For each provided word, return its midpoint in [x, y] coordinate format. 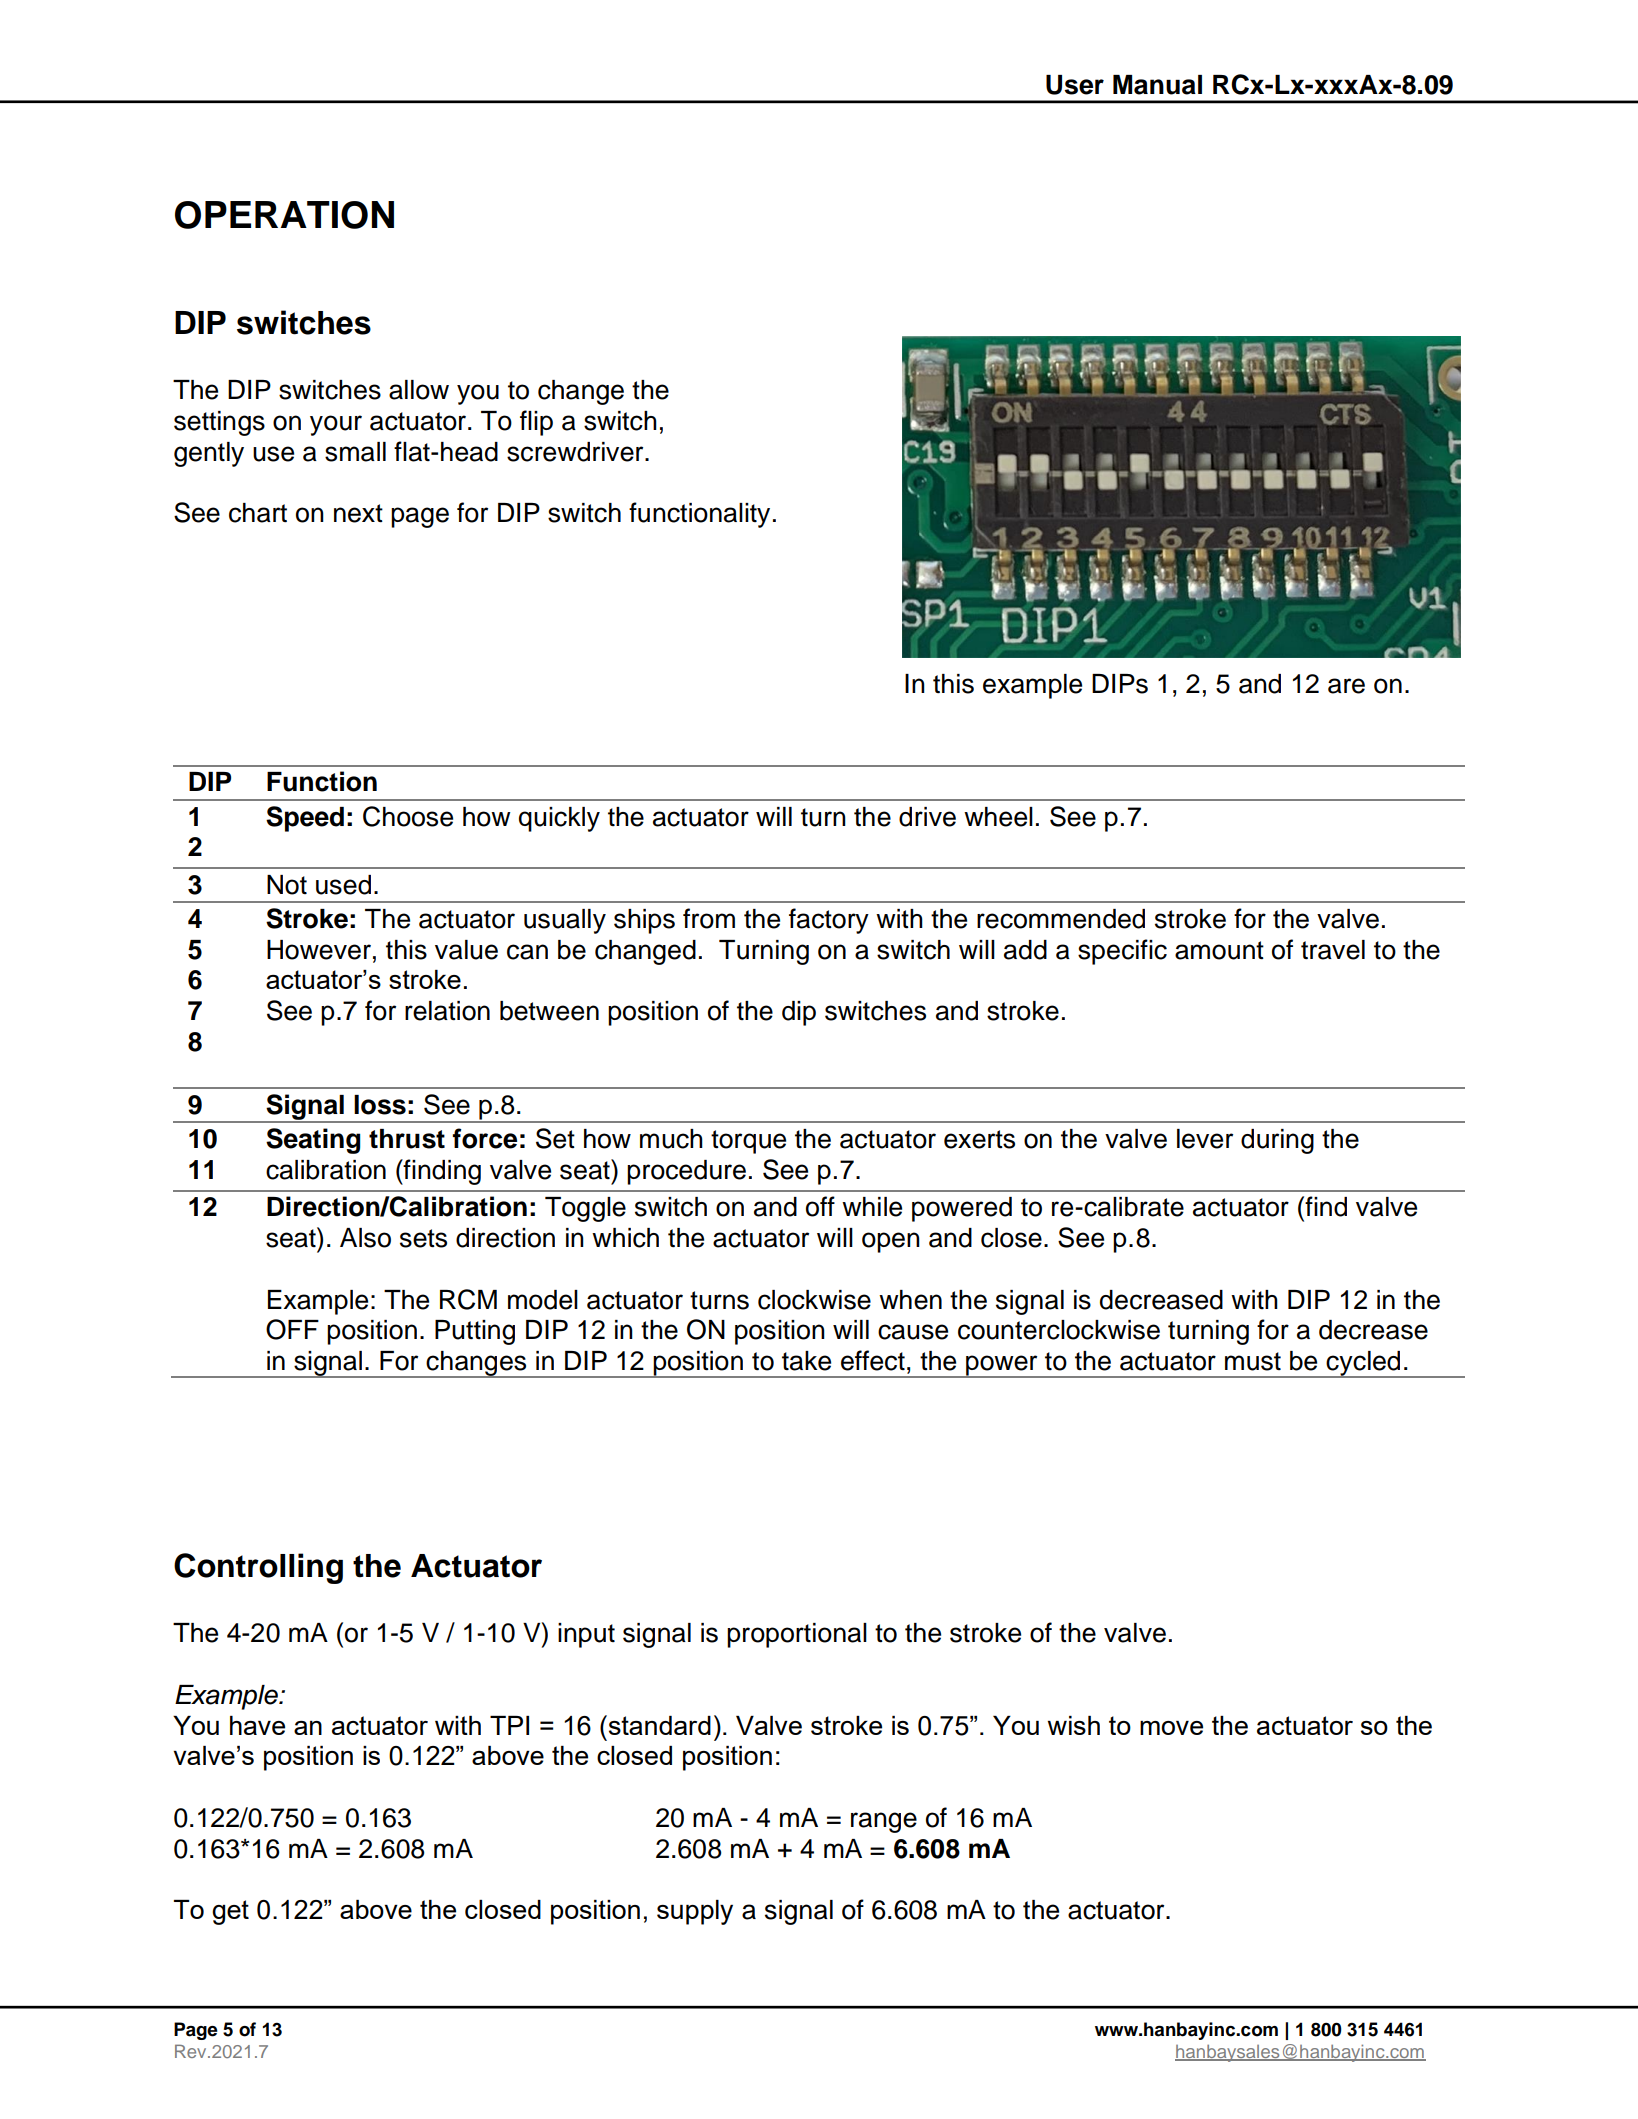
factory [829, 921]
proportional [797, 1635]
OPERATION [284, 215]
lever [1205, 1139]
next [358, 513]
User [1075, 85]
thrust [407, 1139]
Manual [1157, 85]
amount [1219, 950]
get [230, 1912]
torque [748, 1142]
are [1346, 686]
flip [536, 423]
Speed [305, 819]
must [1253, 1361]
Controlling [258, 1568]
